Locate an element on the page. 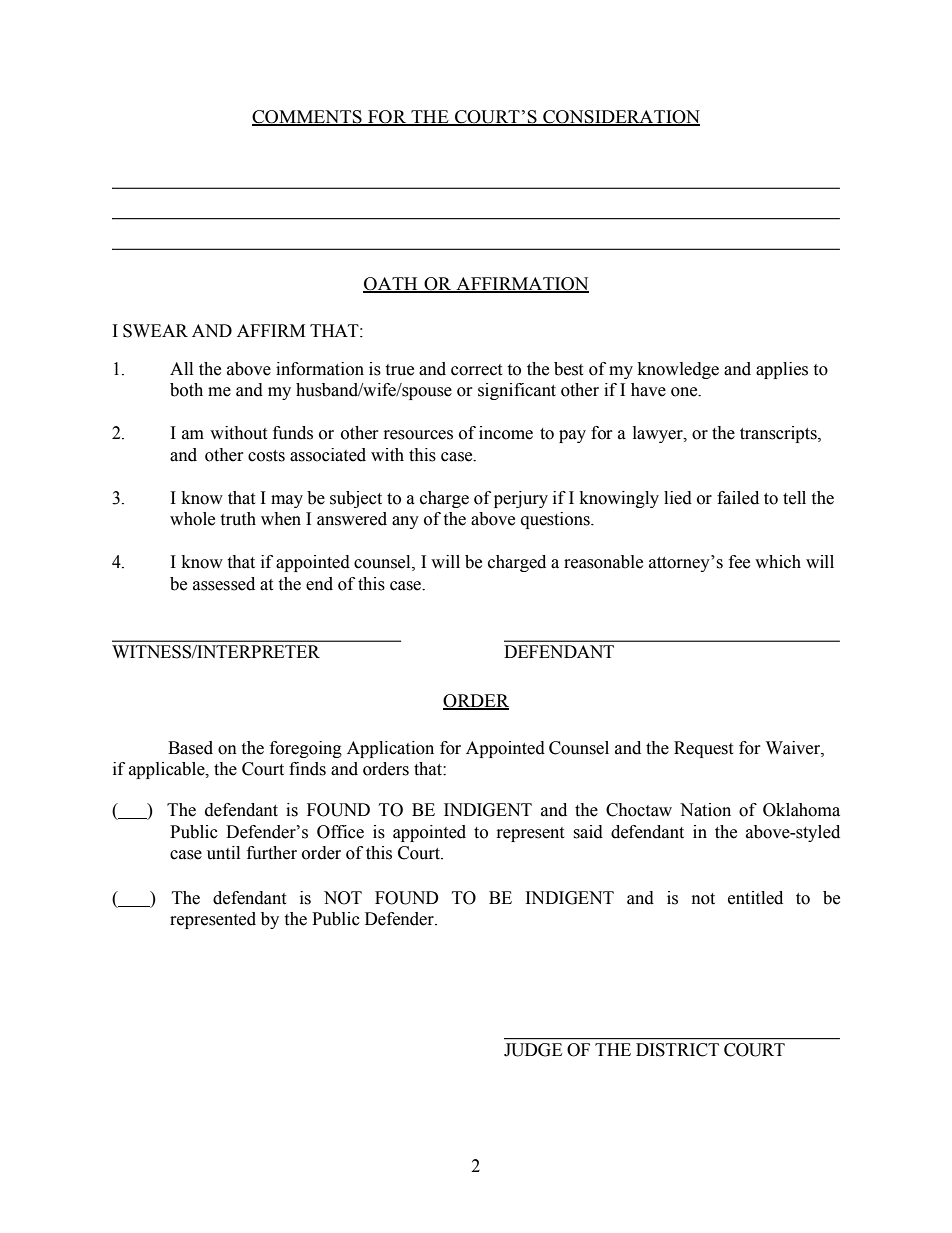 This page has width=952, height=1233. Nation is located at coordinates (705, 810).
